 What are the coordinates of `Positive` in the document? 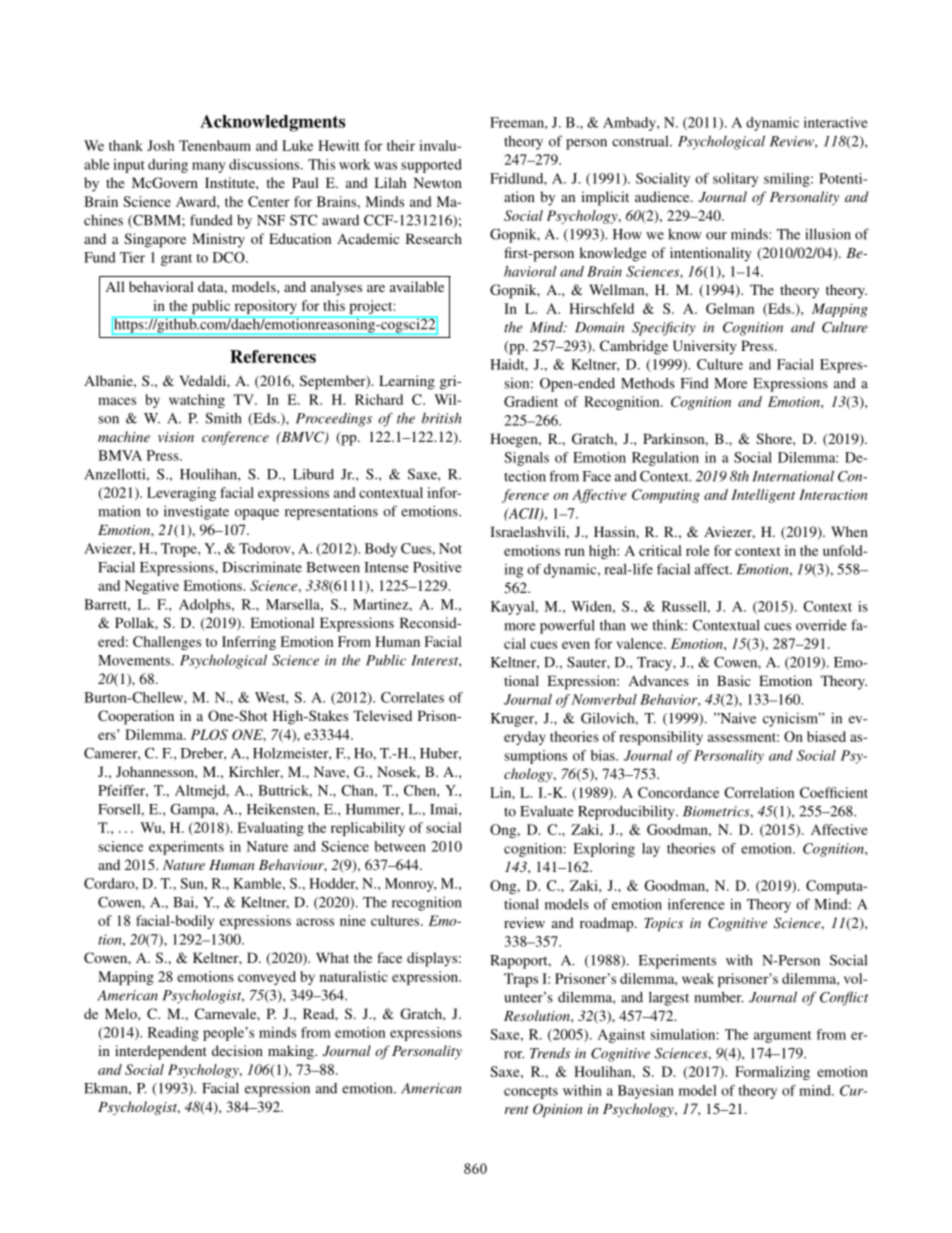 It's located at (437, 567).
